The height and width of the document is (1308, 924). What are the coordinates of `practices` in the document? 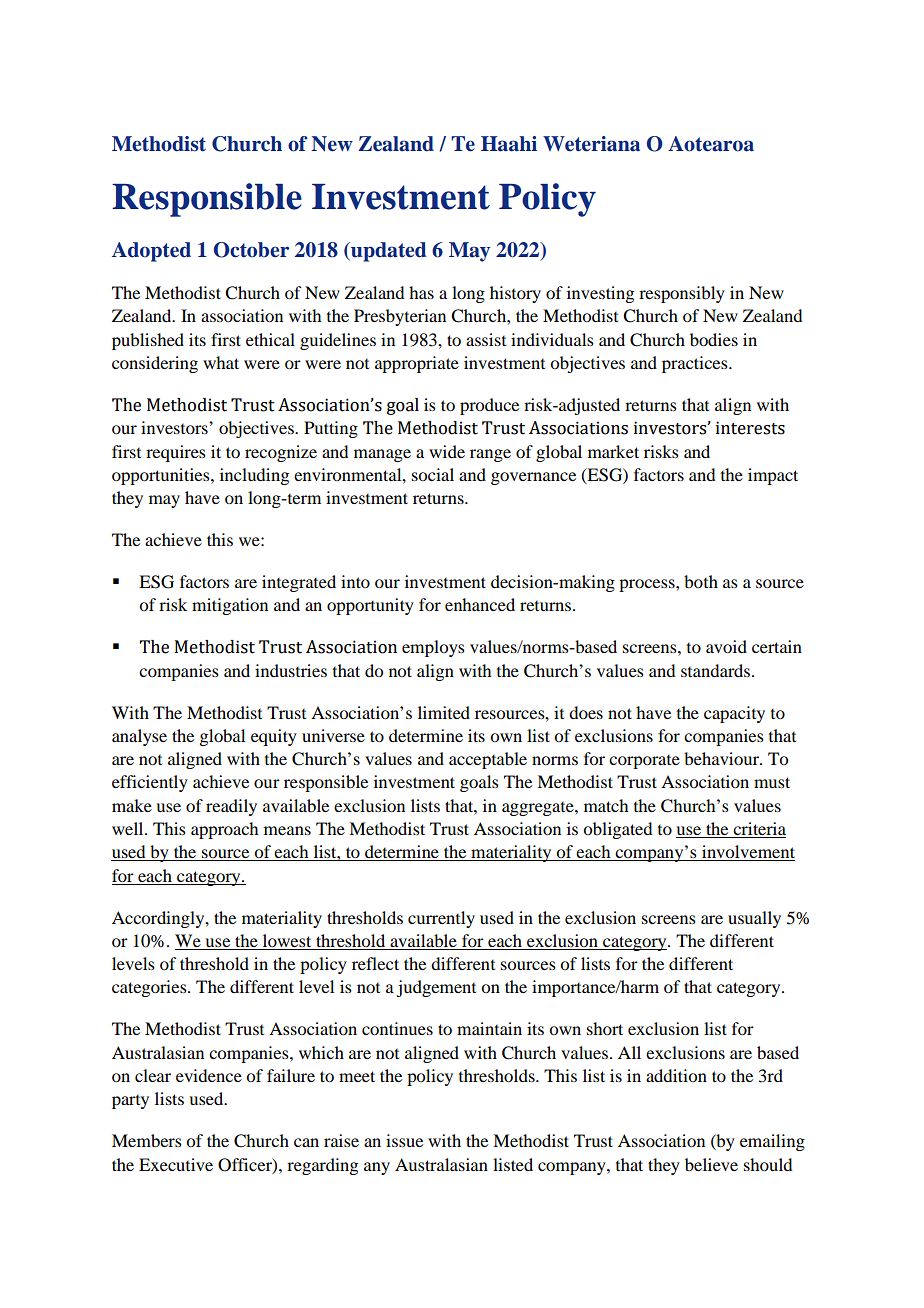 It's located at (696, 364).
